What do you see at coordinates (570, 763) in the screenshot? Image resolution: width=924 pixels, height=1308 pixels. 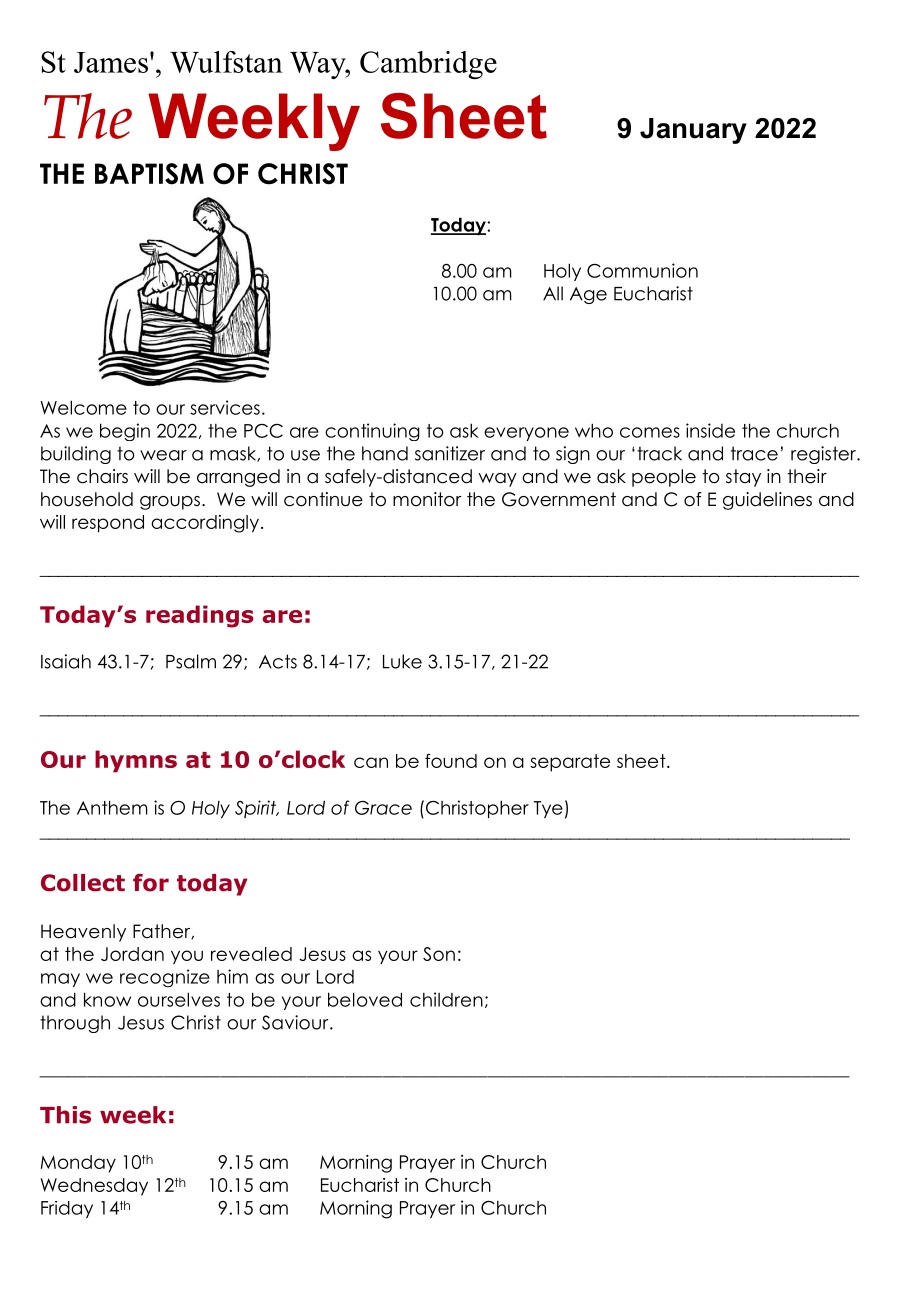 I see `separate` at bounding box center [570, 763].
